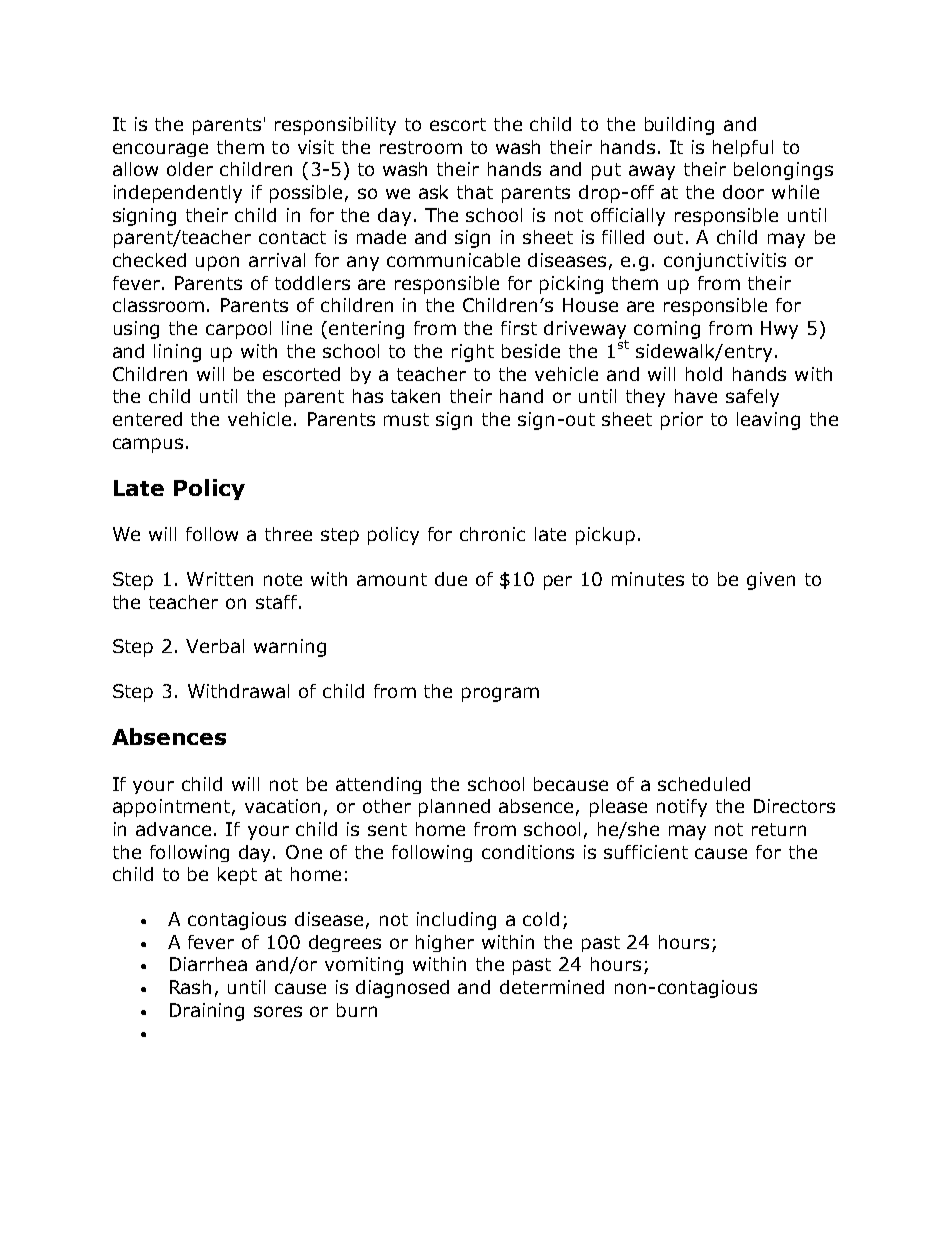  Describe the element at coordinates (190, 169) in the image. I see `older` at that location.
